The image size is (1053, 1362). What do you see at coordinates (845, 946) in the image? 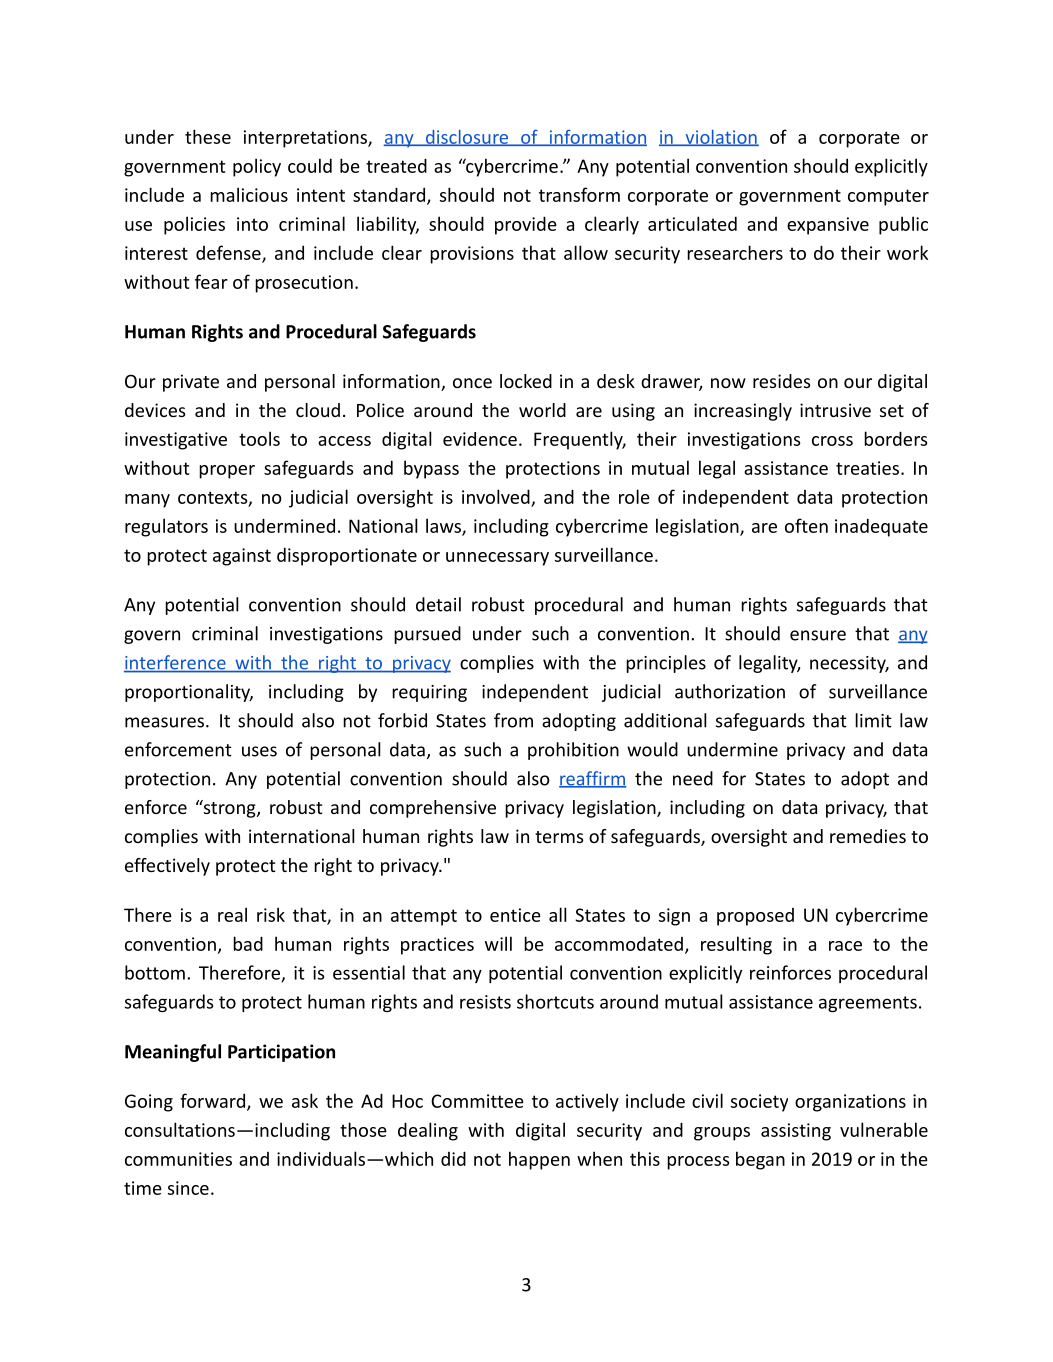
I see `race` at bounding box center [845, 946].
